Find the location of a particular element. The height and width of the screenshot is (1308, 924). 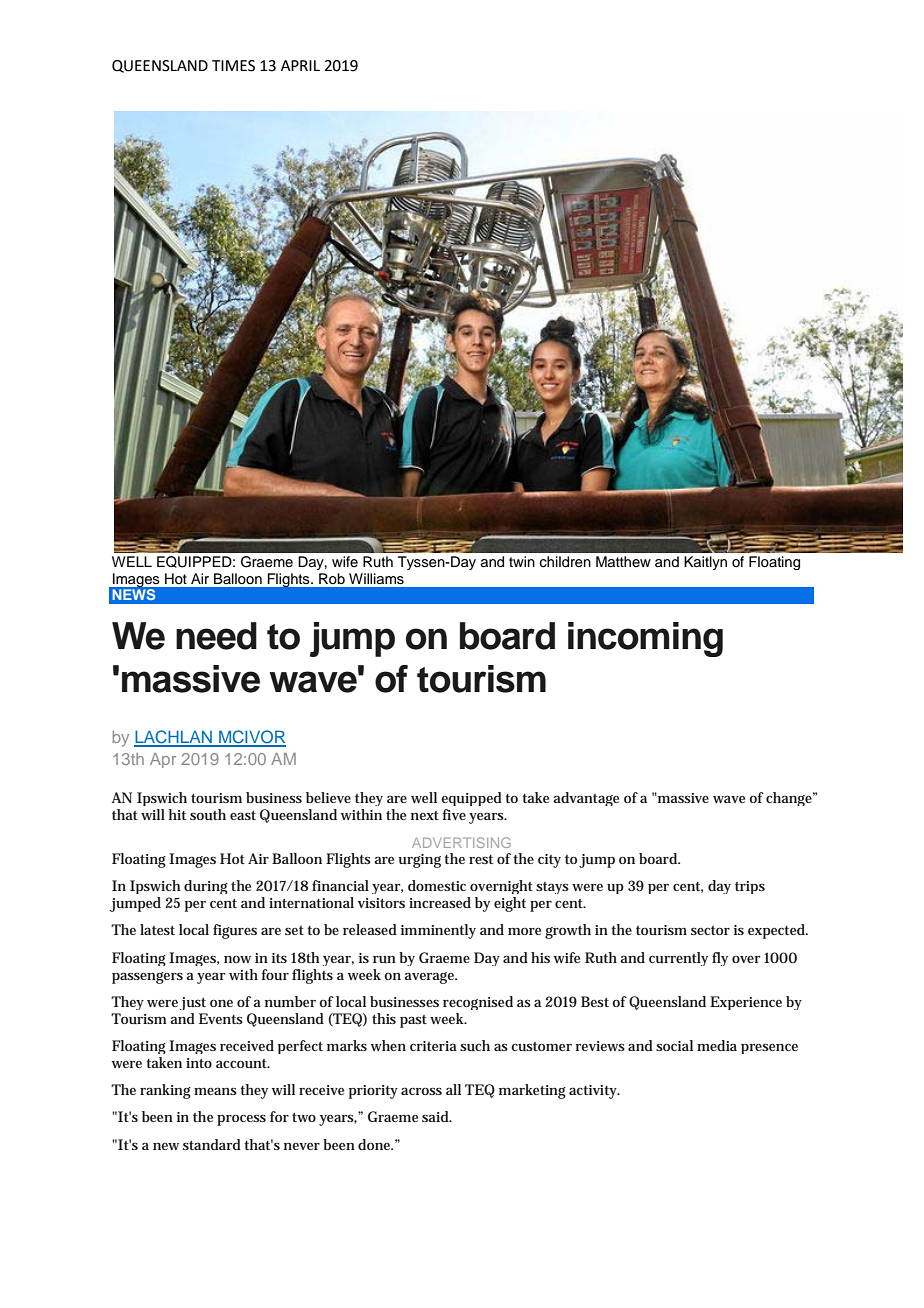

Matthew is located at coordinates (623, 561).
